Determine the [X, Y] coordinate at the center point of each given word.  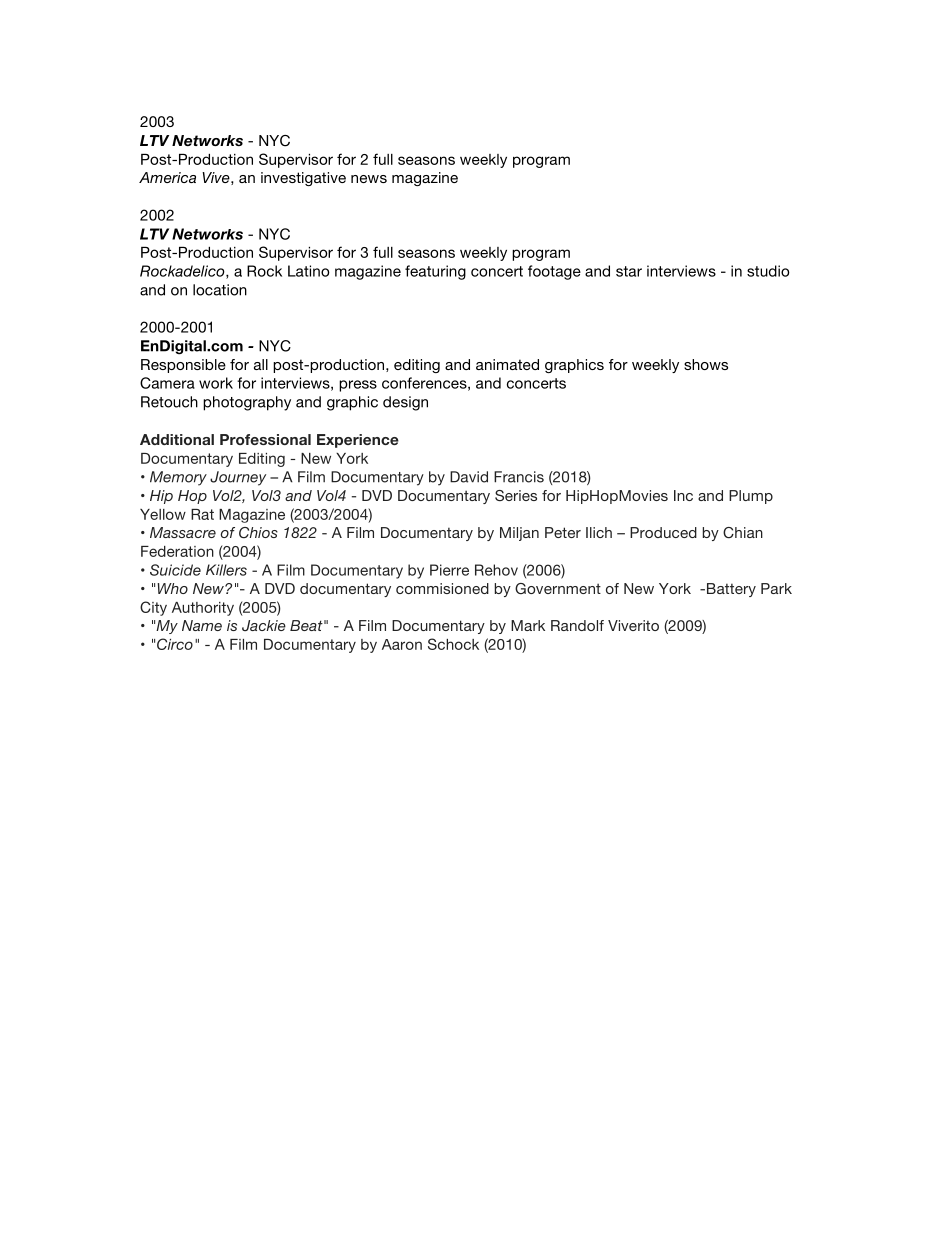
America [167, 177]
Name [202, 625]
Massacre [183, 532]
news [369, 179]
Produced [663, 532]
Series [516, 495]
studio [768, 271]
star [629, 271]
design [405, 403]
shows [706, 364]
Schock [453, 644]
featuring [435, 272]
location [220, 290]
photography [247, 403]
